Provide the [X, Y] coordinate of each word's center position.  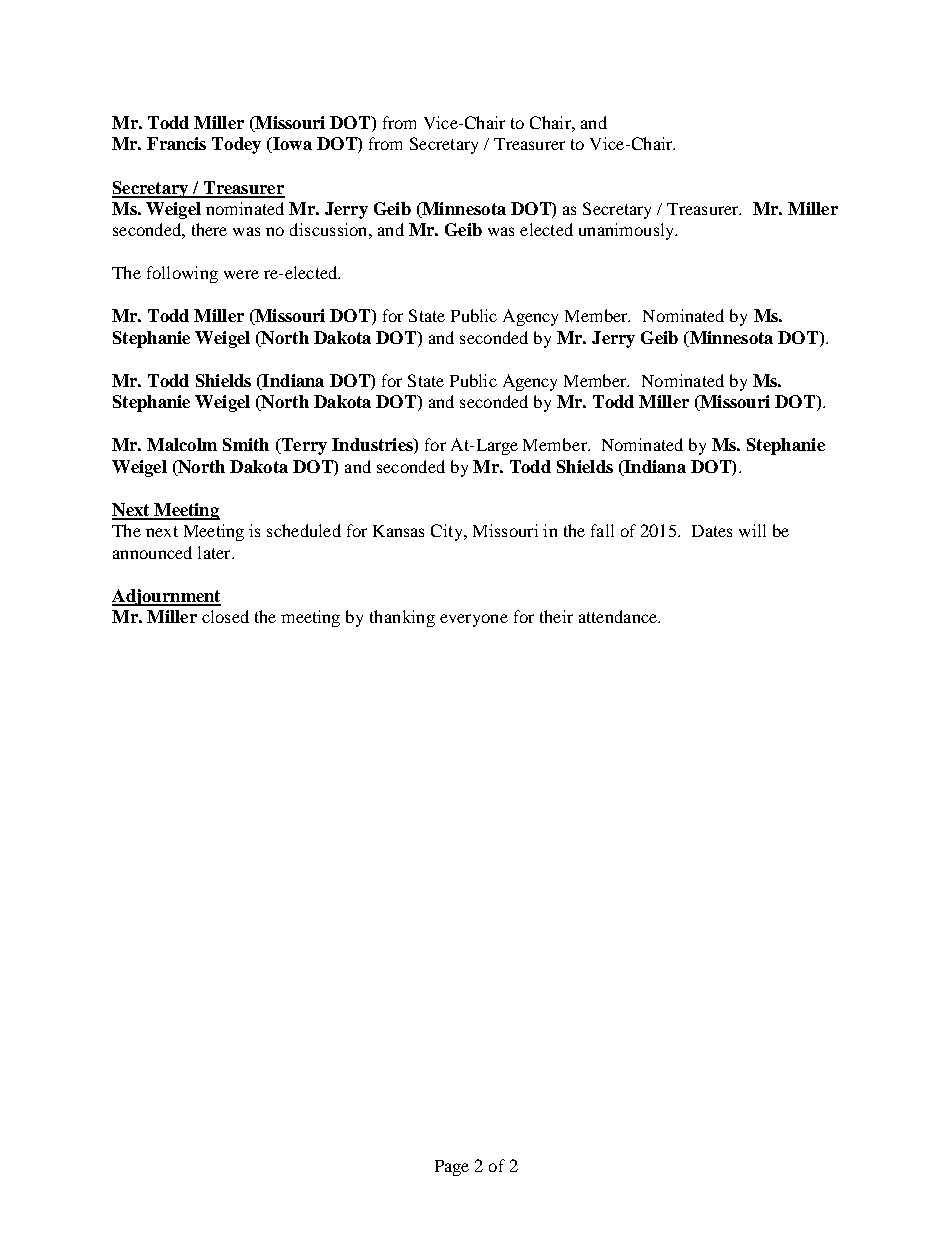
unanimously [628, 231]
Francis [176, 143]
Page [452, 1168]
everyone [474, 620]
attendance [619, 616]
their [556, 616]
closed [225, 616]
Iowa [291, 145]
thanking [402, 618]
